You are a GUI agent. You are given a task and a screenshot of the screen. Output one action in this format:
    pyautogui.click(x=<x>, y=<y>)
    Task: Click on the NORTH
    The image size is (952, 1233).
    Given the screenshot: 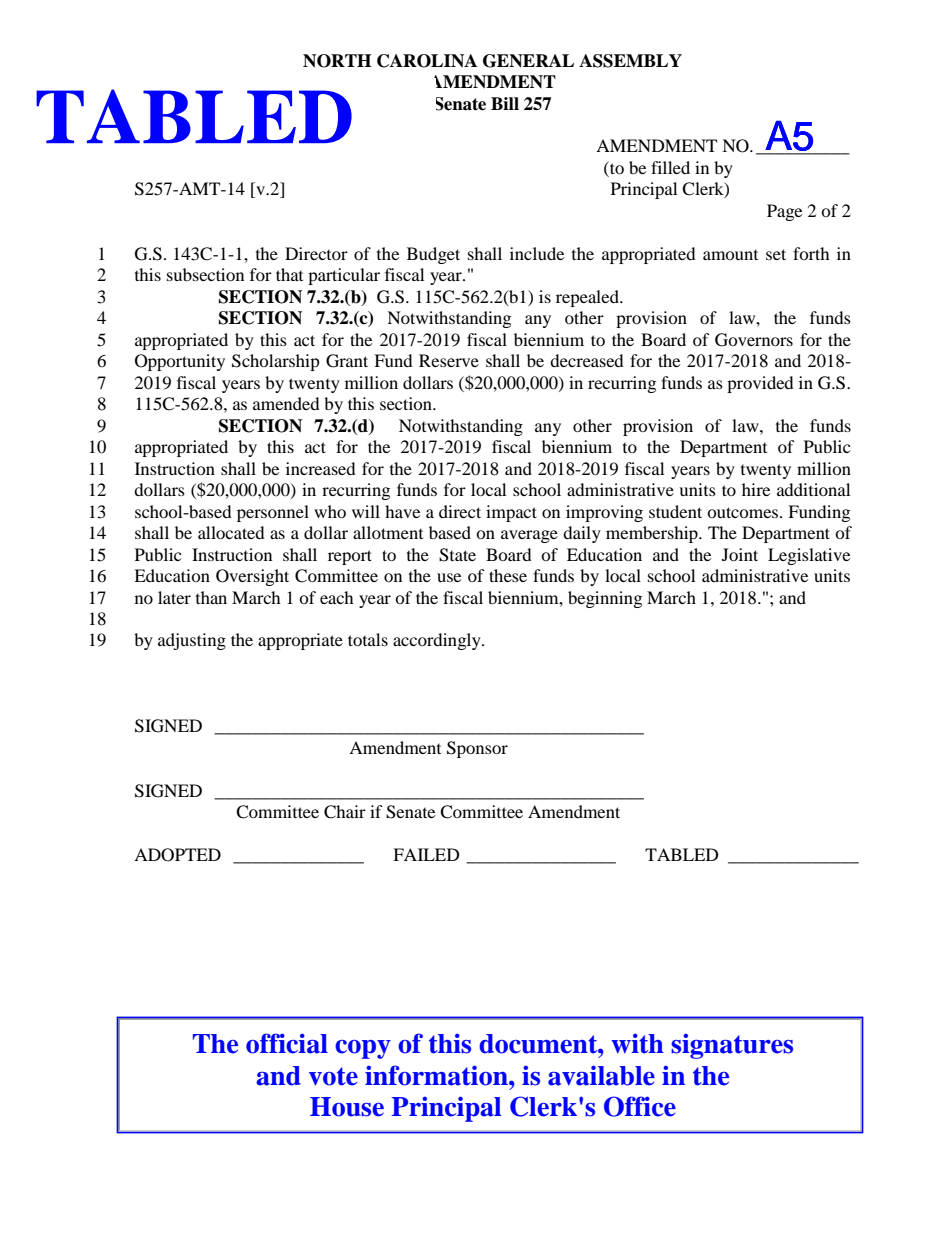 What is the action you would take?
    pyautogui.click(x=337, y=61)
